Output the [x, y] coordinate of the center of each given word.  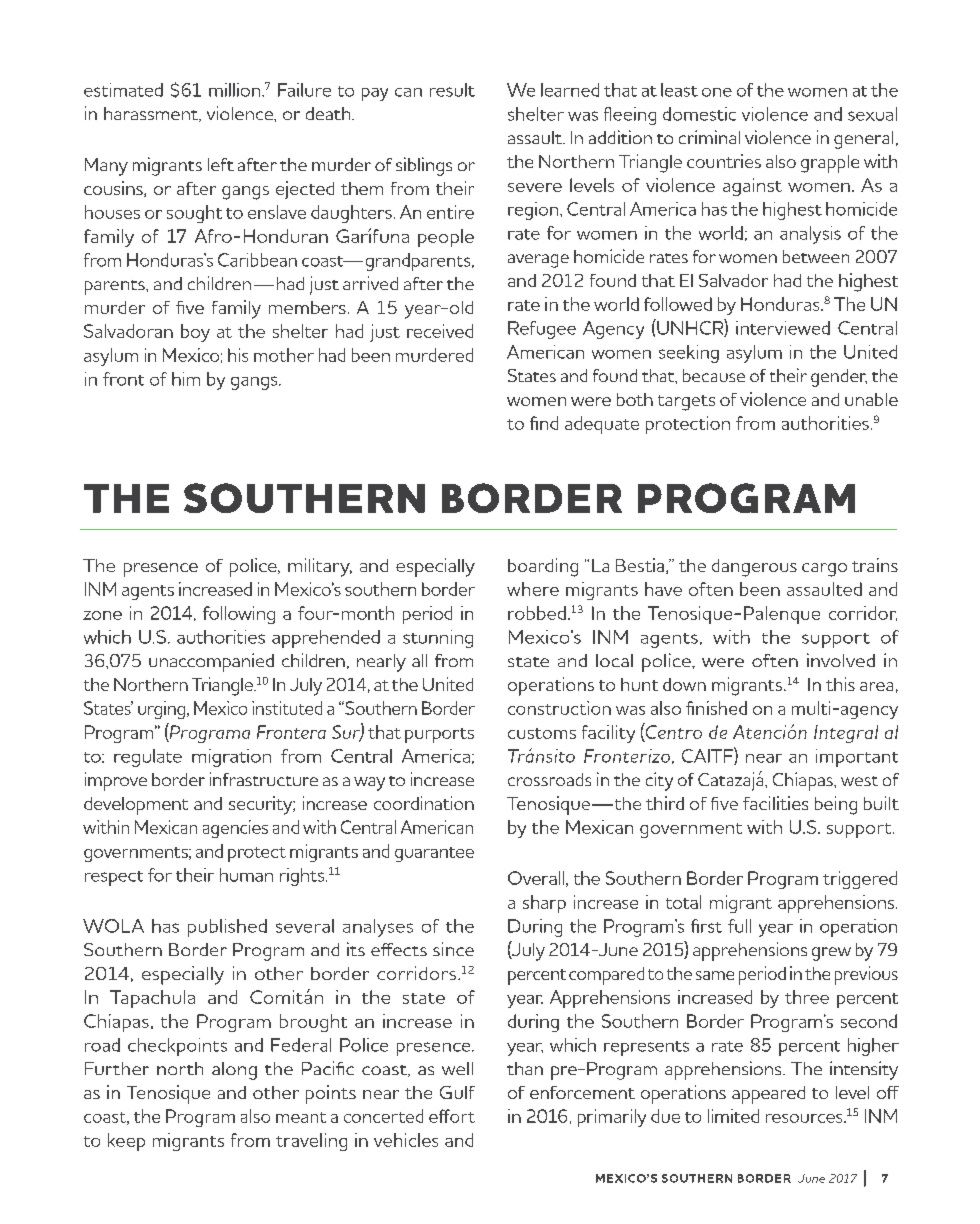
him [186, 379]
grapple [830, 164]
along [234, 1071]
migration [231, 758]
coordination [424, 803]
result [452, 90]
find [544, 423]
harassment [152, 114]
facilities [775, 803]
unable [871, 399]
